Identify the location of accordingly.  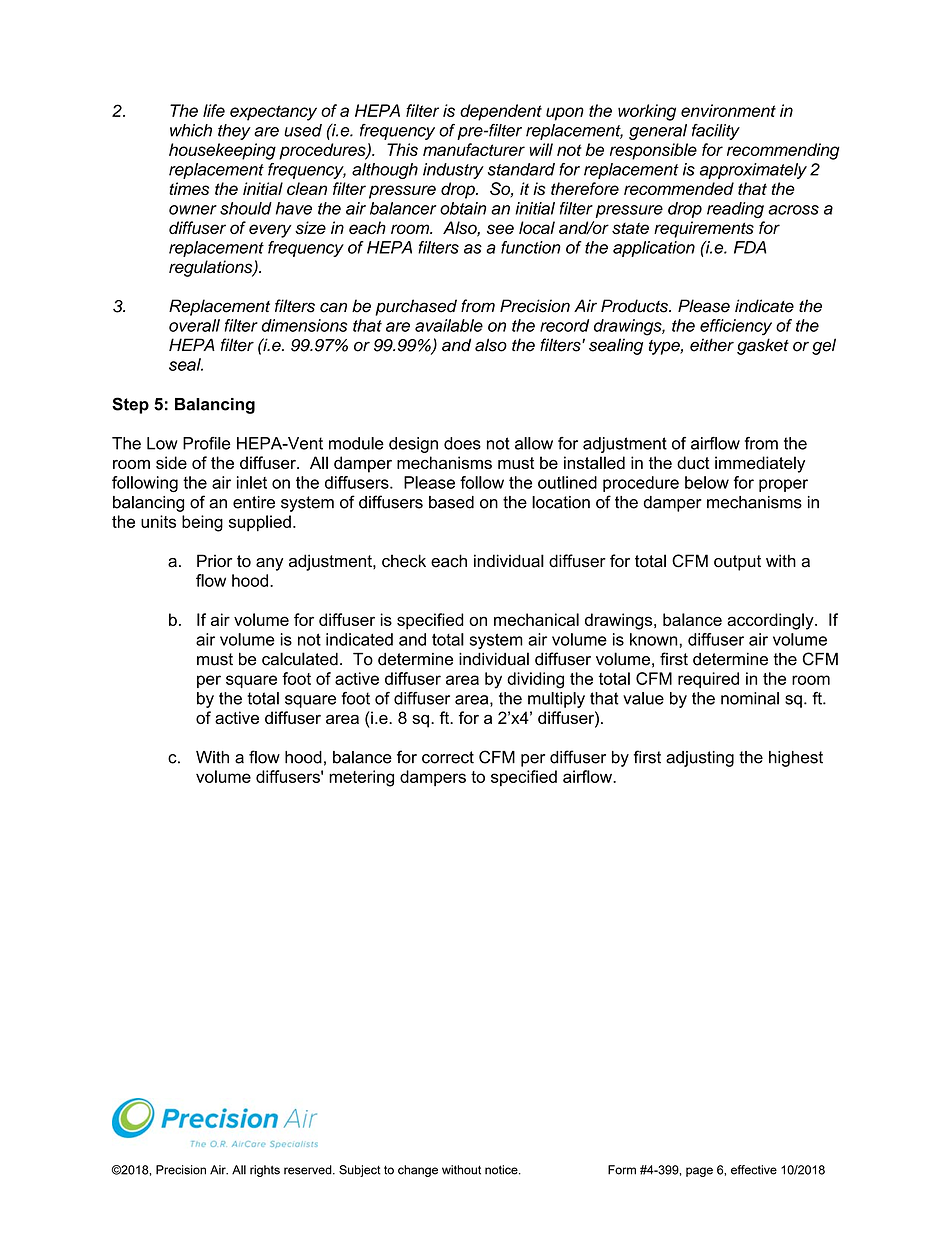
(771, 621).
